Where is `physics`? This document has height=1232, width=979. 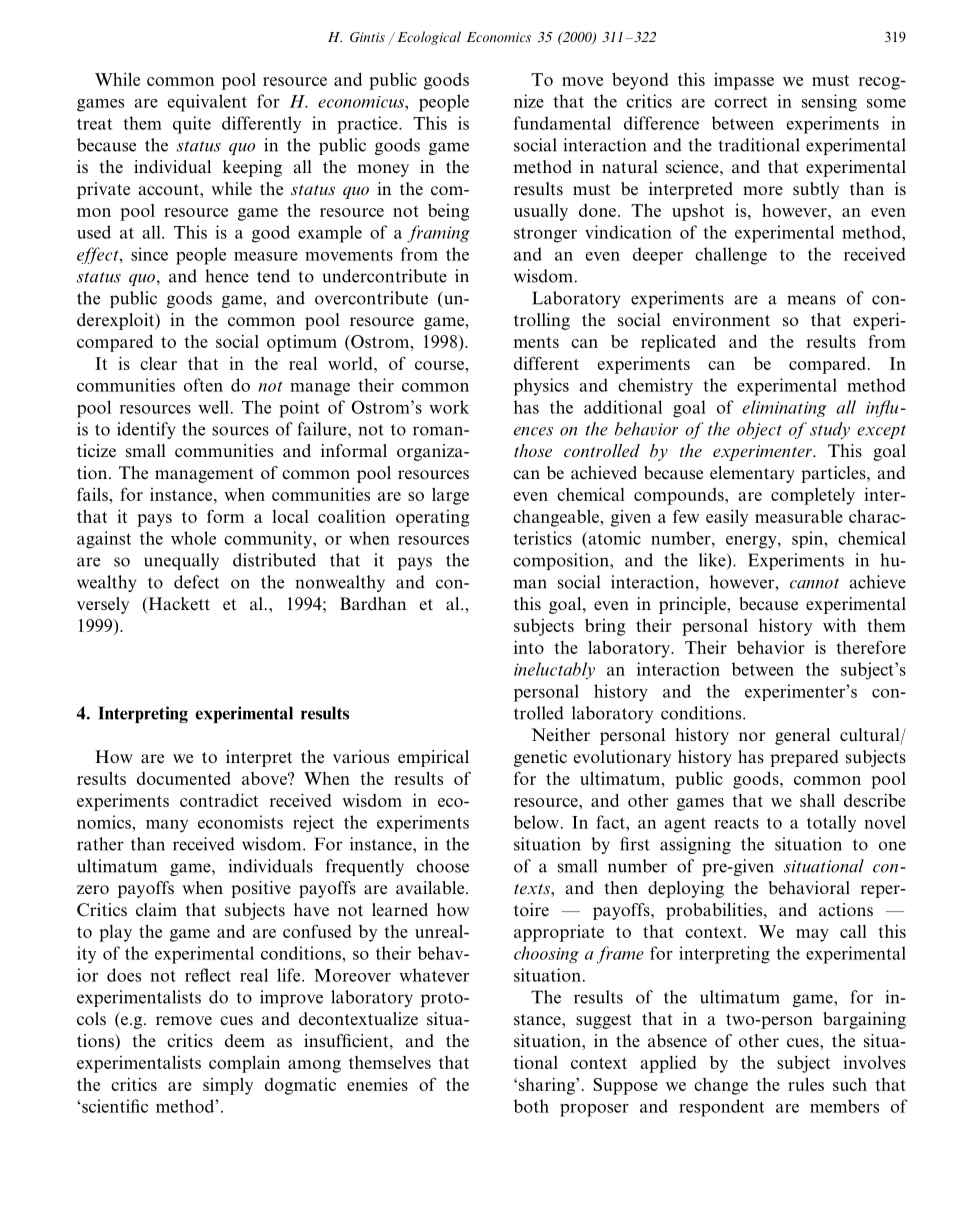
physics is located at coordinates (541, 387).
